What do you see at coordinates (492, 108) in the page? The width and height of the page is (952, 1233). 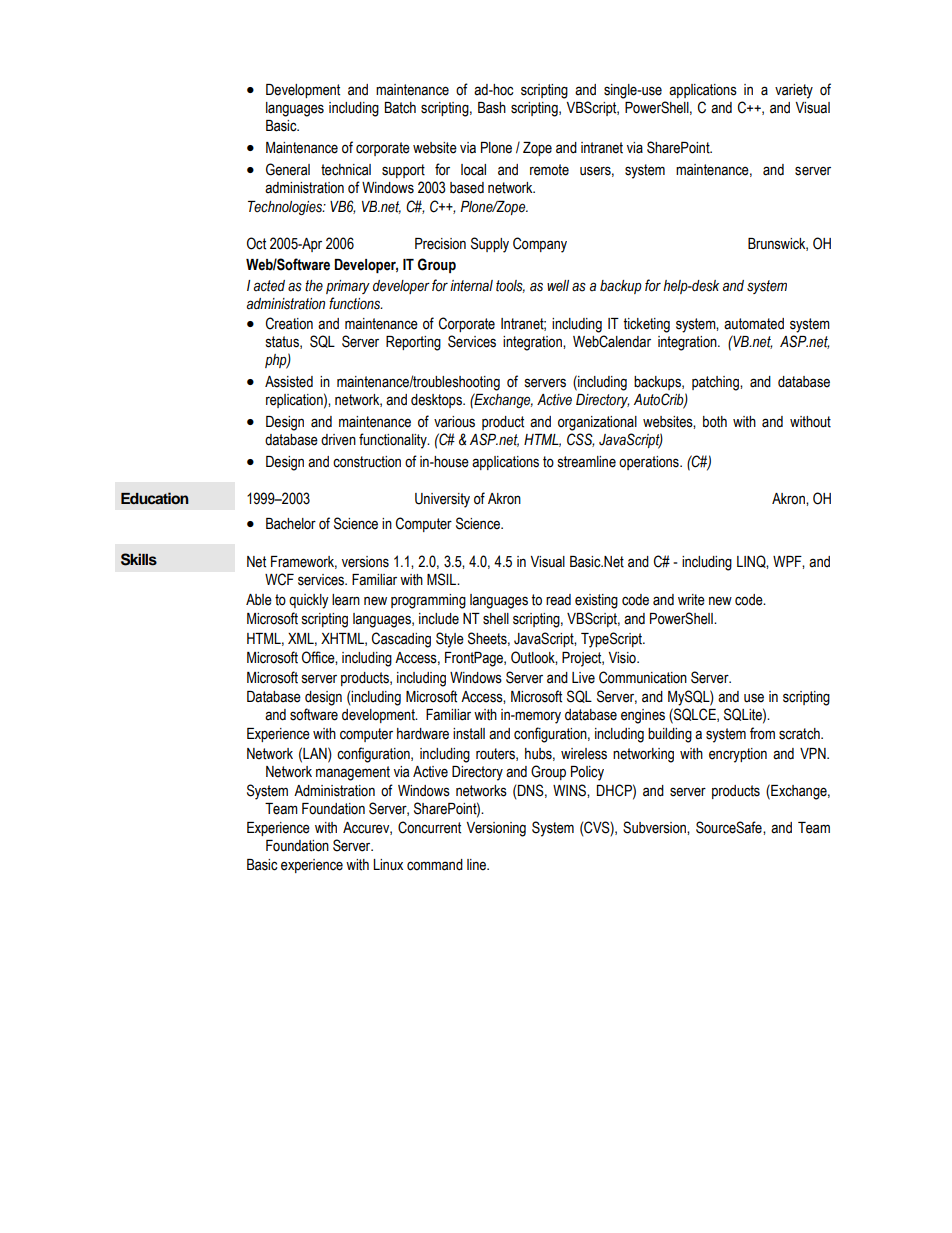 I see `Bash` at bounding box center [492, 108].
